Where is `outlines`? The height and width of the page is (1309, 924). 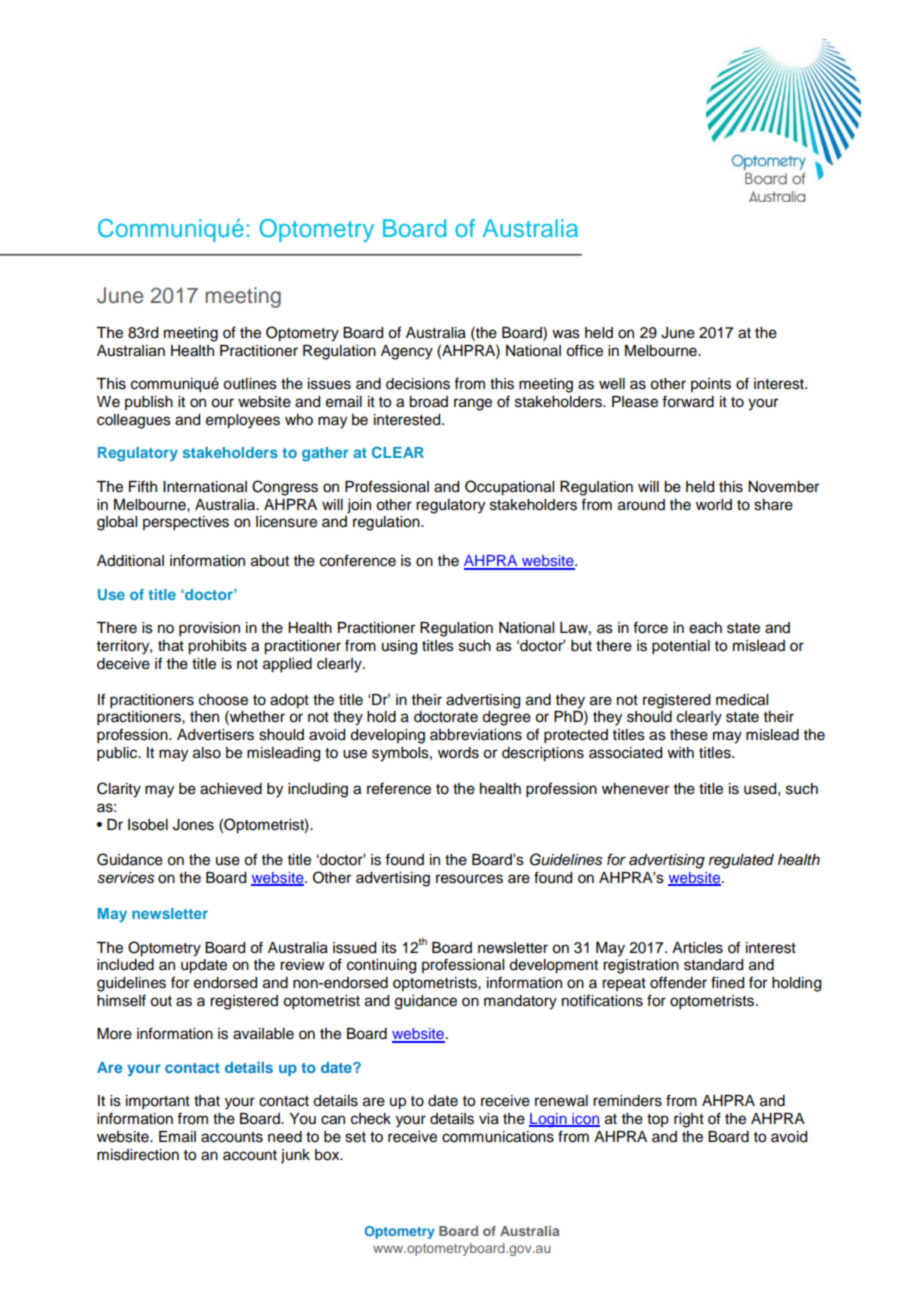
outlines is located at coordinates (250, 384).
